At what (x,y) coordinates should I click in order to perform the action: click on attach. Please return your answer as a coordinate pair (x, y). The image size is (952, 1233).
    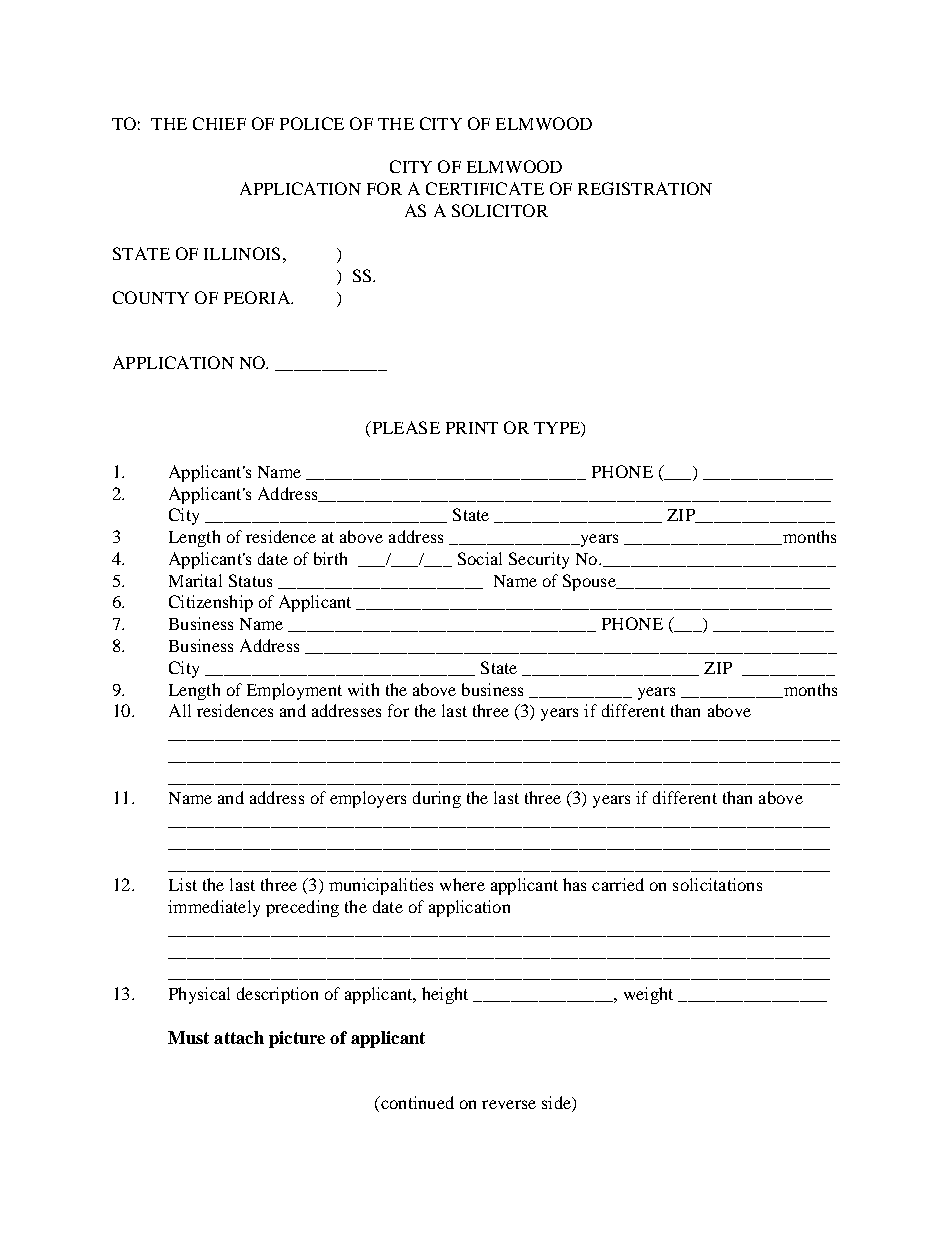
    Looking at the image, I should click on (239, 1037).
